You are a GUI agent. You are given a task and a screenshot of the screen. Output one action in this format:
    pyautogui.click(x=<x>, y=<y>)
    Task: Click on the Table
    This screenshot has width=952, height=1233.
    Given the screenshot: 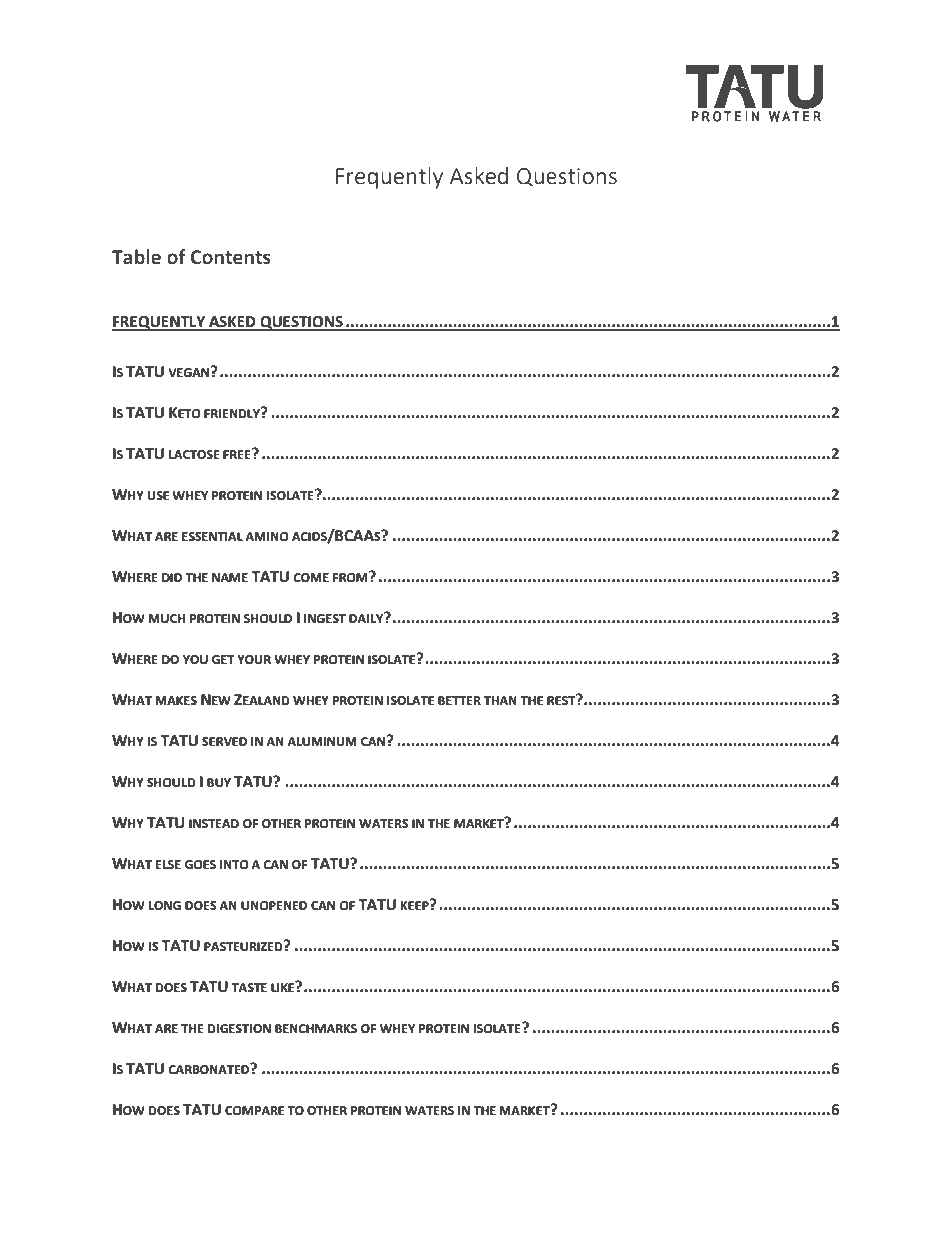 What is the action you would take?
    pyautogui.click(x=136, y=257)
